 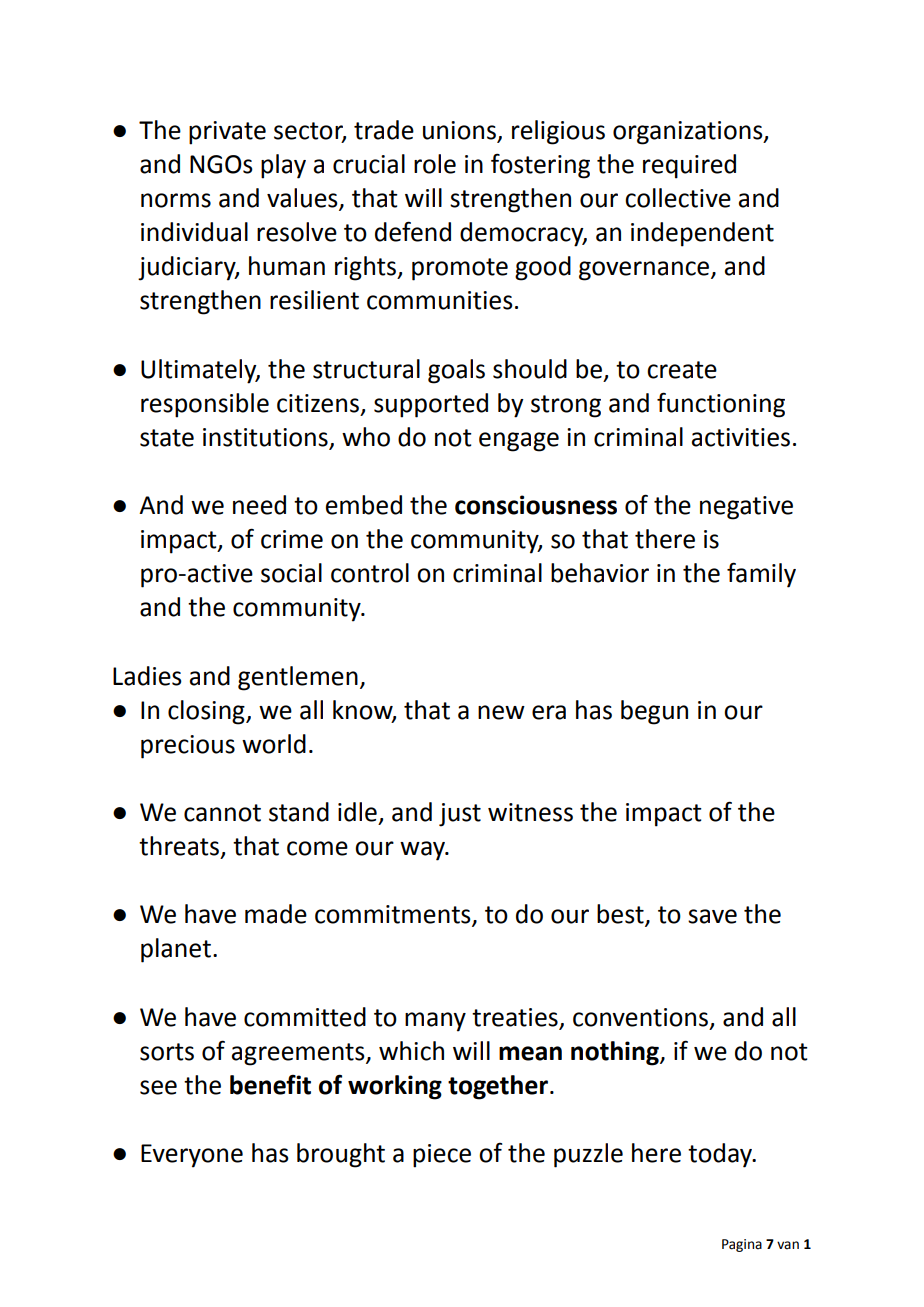 What do you see at coordinates (689, 166) in the document?
I see `required` at bounding box center [689, 166].
